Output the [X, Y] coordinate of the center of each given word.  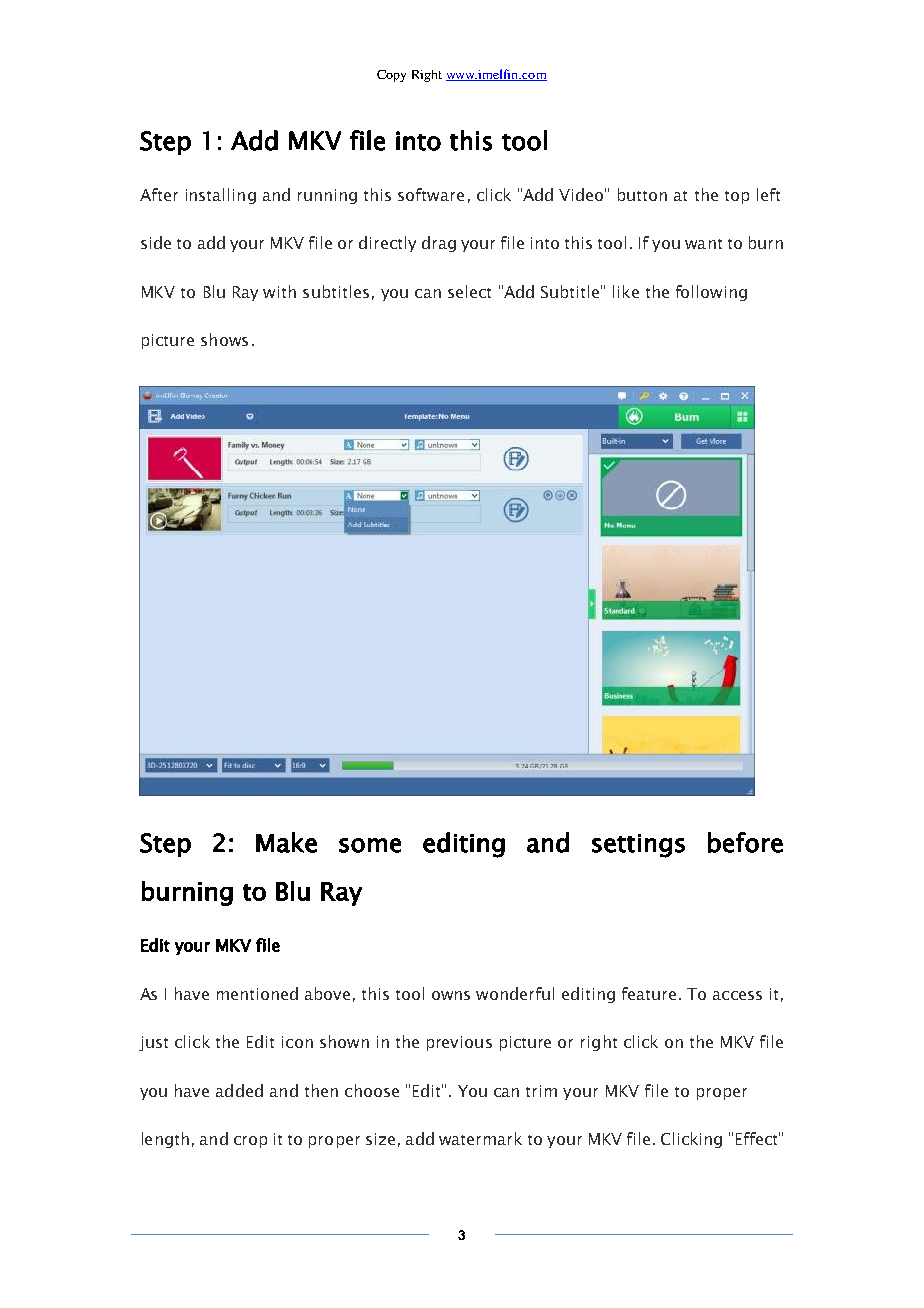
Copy [391, 76]
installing [221, 196]
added [239, 1090]
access [737, 995]
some [370, 845]
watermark [480, 1138]
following [711, 293]
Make [286, 842]
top [737, 197]
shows [224, 339]
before [745, 842]
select [469, 291]
